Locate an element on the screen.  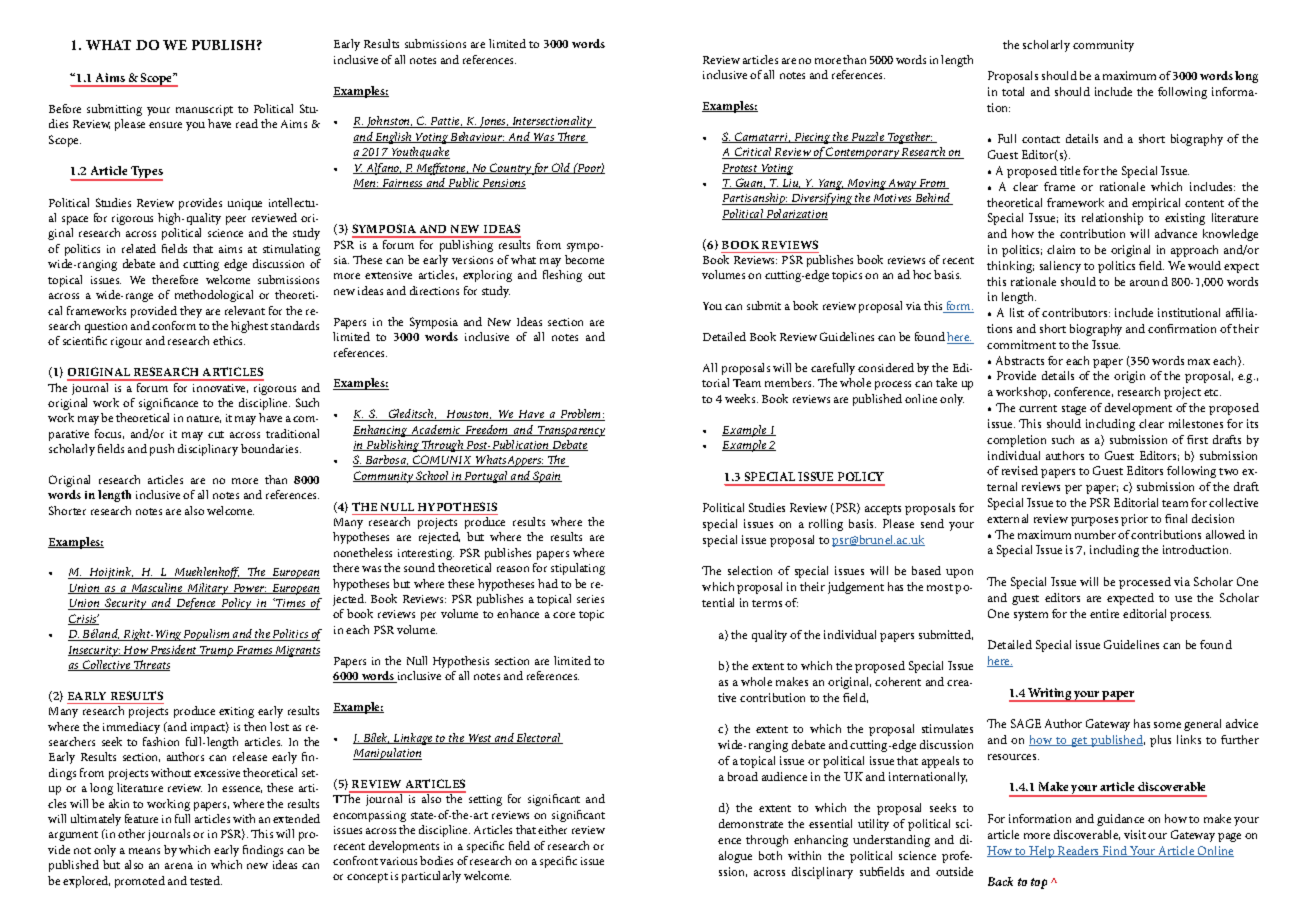
manuscript is located at coordinates (204, 110).
